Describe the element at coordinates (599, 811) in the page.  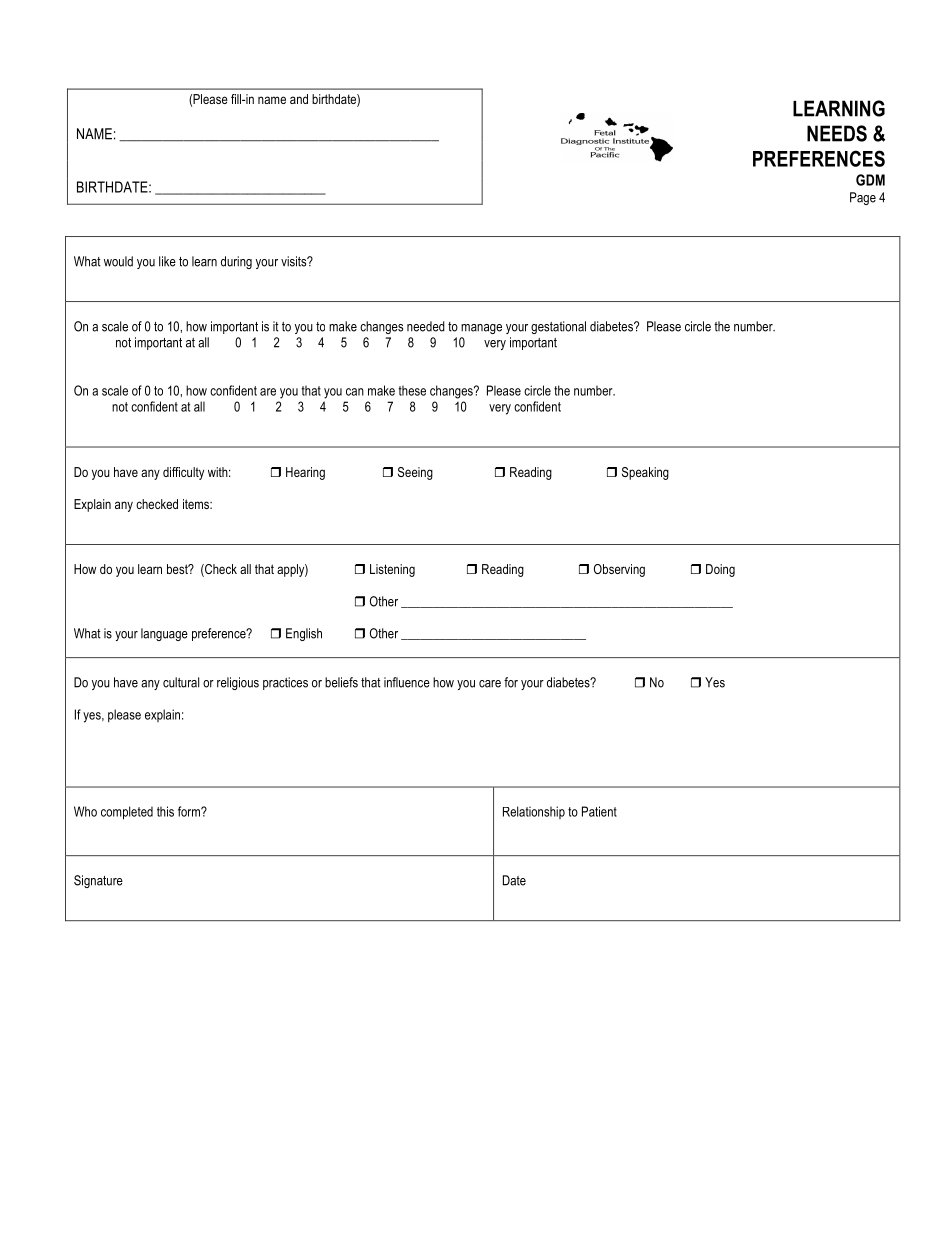
I see `Patient` at that location.
